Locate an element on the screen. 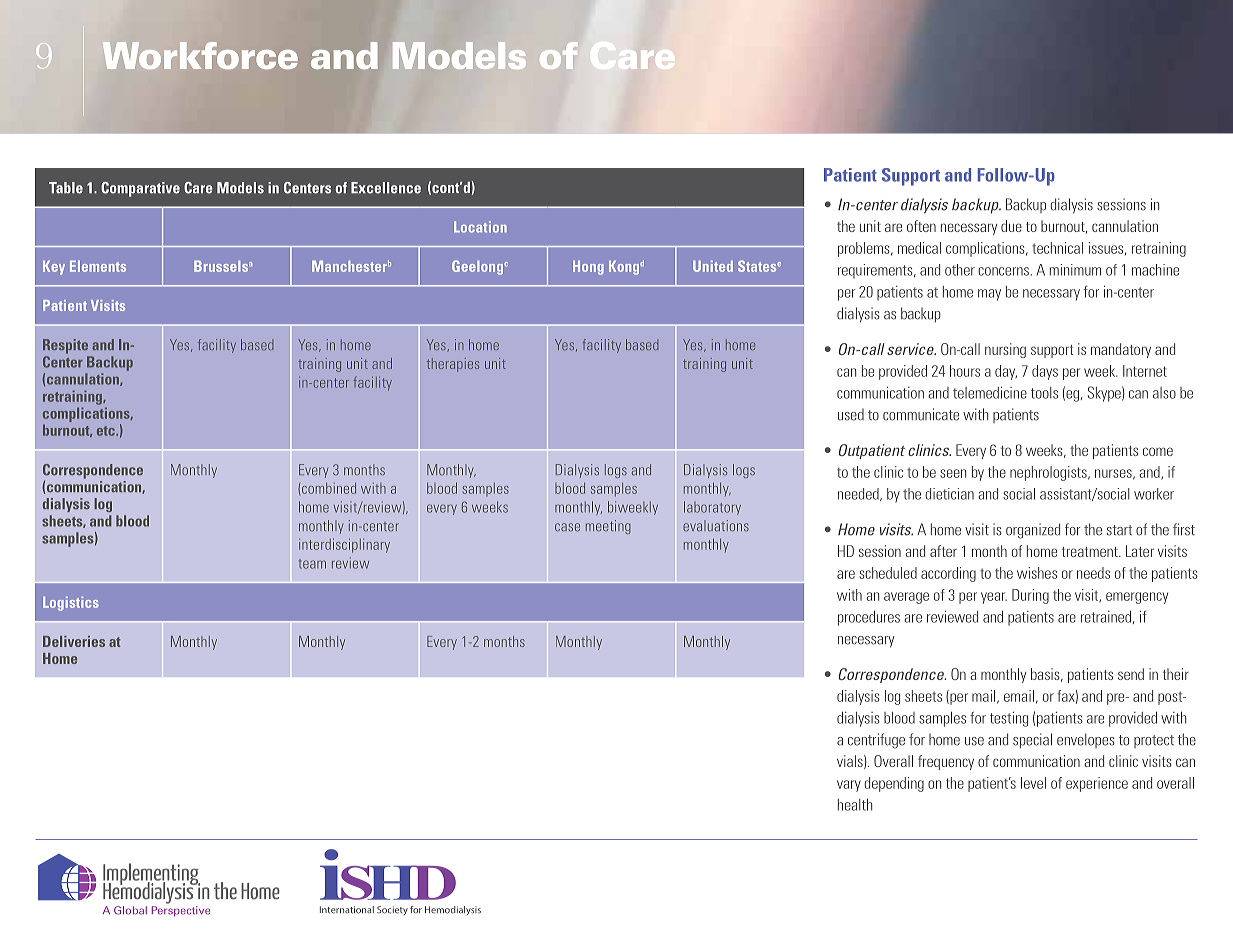 Image resolution: width=1233 pixels, height=952 pixels. Logistics is located at coordinates (71, 604).
